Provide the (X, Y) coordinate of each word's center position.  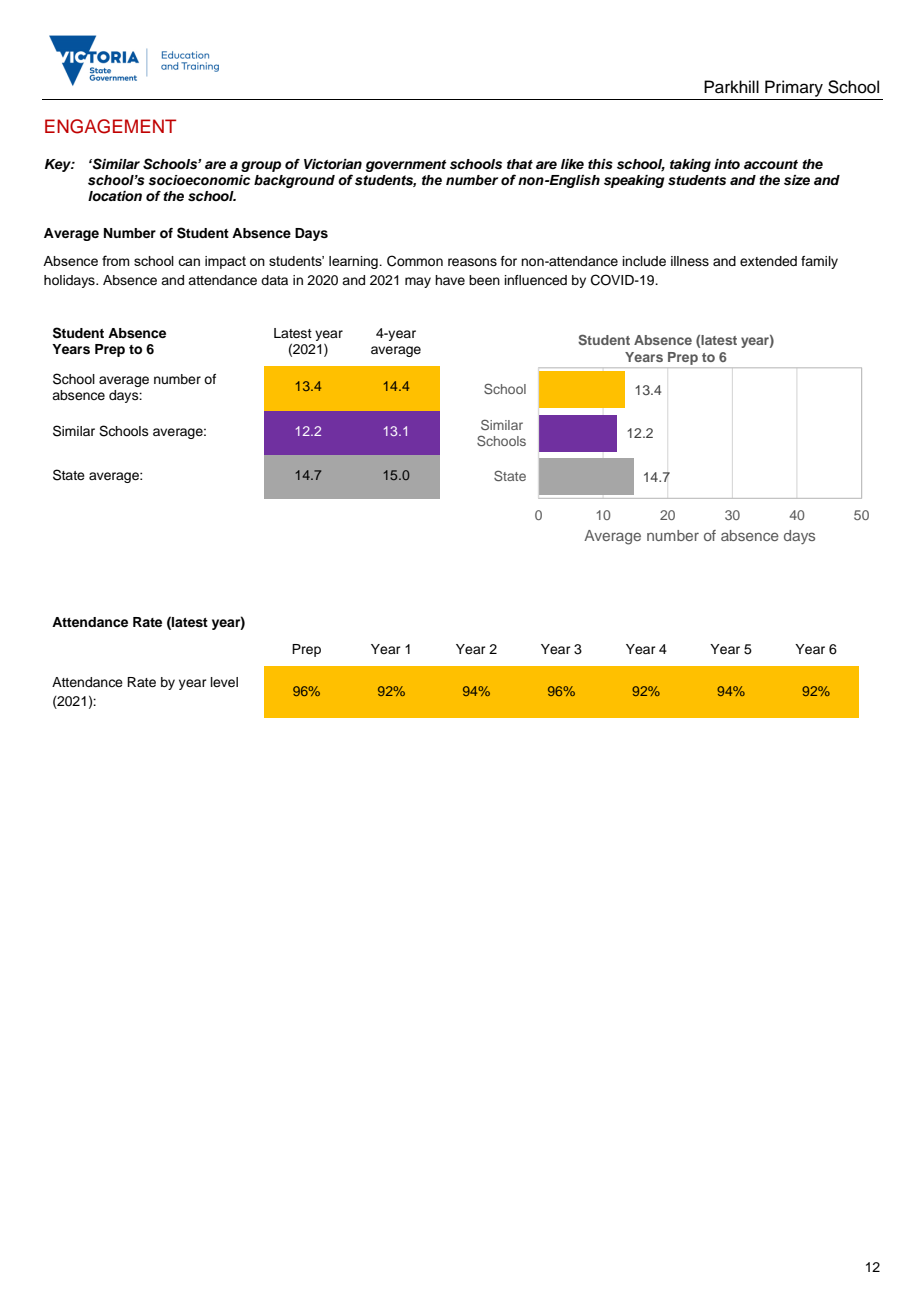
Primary (794, 88)
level (224, 682)
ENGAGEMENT (110, 126)
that (520, 164)
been (484, 280)
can (189, 262)
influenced (536, 280)
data (274, 280)
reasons (472, 262)
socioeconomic (199, 180)
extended (768, 261)
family (819, 262)
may (418, 282)
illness (690, 261)
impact (225, 262)
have (450, 280)
